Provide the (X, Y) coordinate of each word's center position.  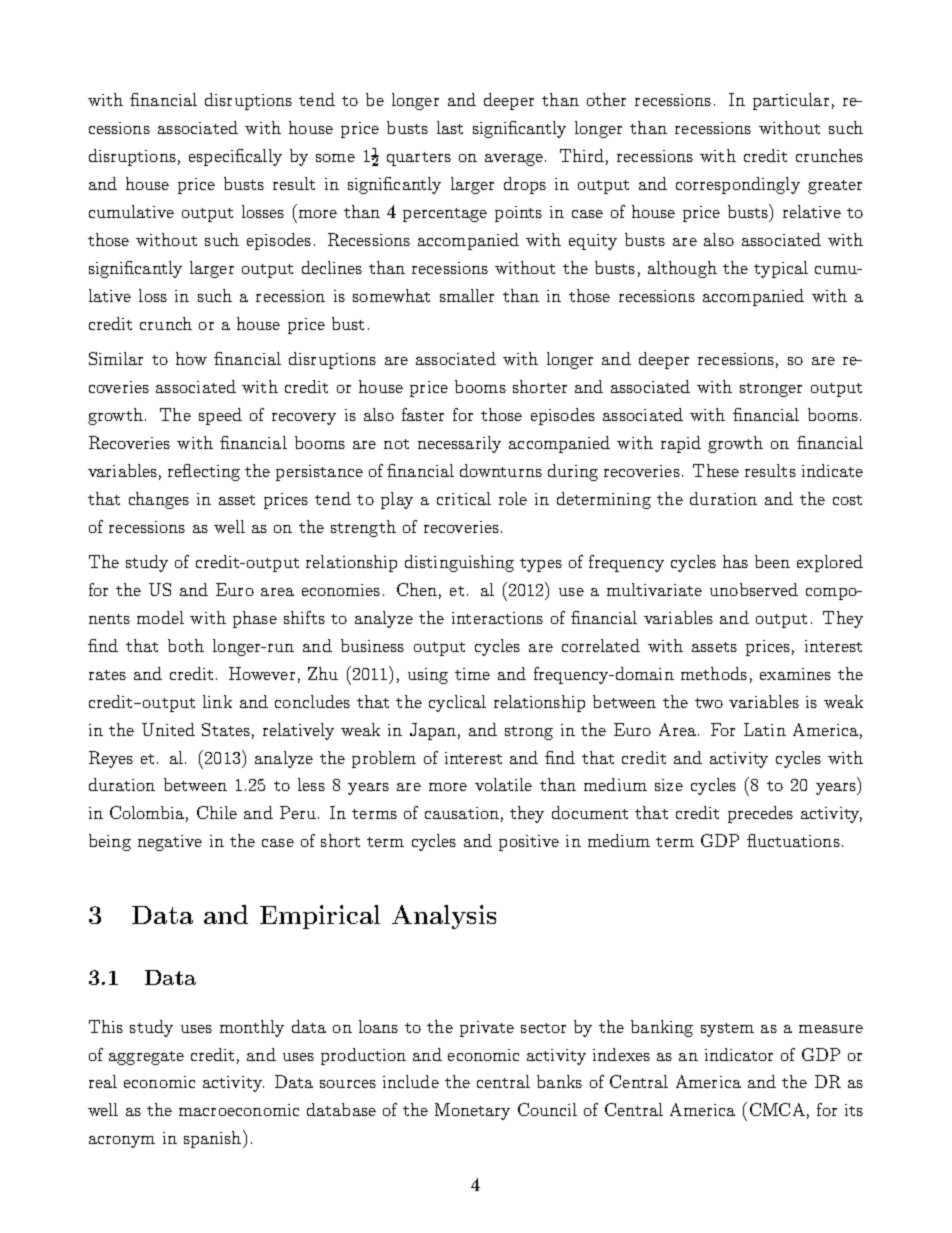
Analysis (444, 917)
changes (159, 500)
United (168, 729)
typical (781, 269)
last (450, 127)
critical (464, 498)
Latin (765, 729)
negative (170, 843)
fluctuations (793, 840)
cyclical (457, 703)
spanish (214, 1139)
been (772, 561)
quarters (419, 159)
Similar (116, 358)
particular (791, 101)
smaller (467, 295)
